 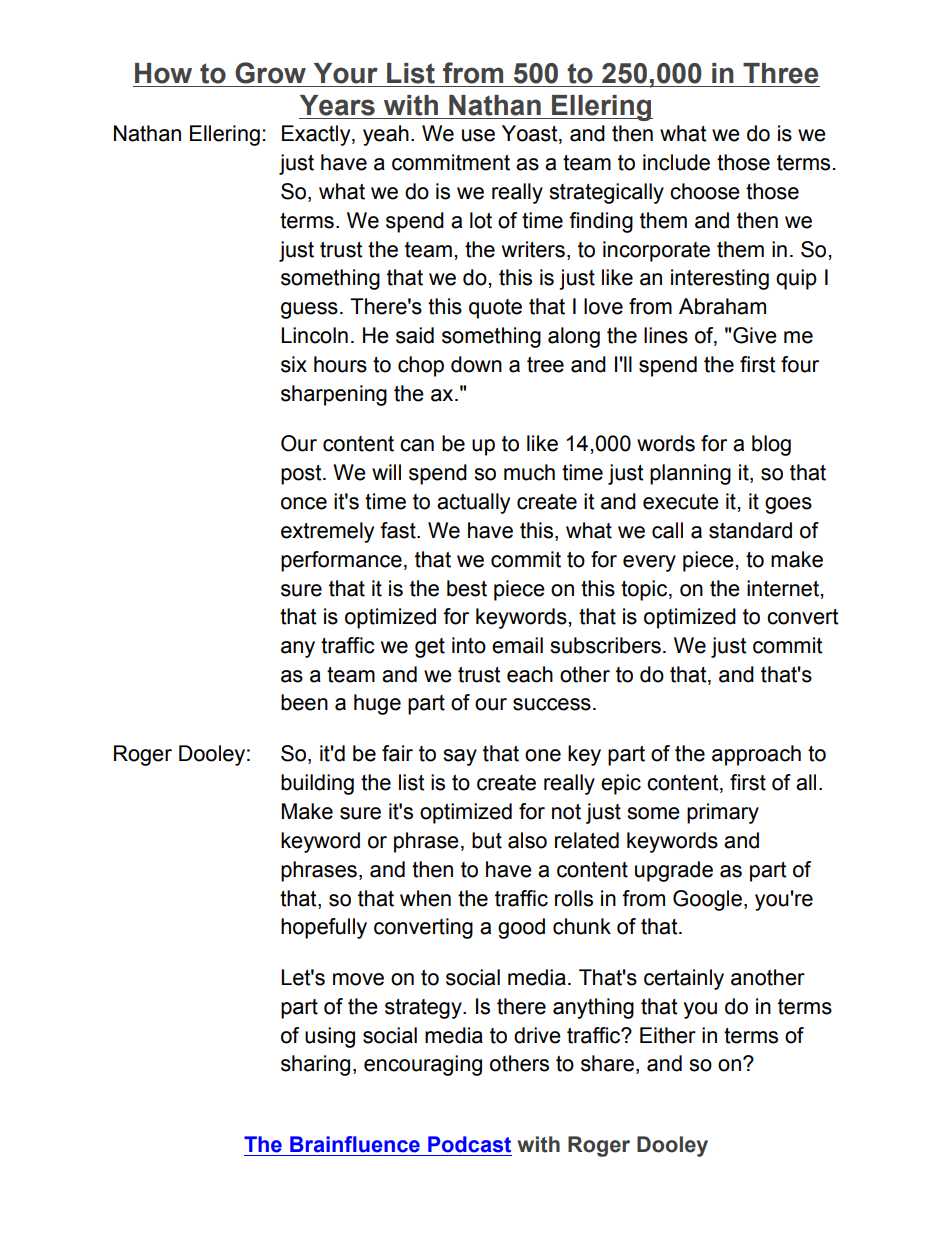 I want to click on Three, so click(x=780, y=73).
